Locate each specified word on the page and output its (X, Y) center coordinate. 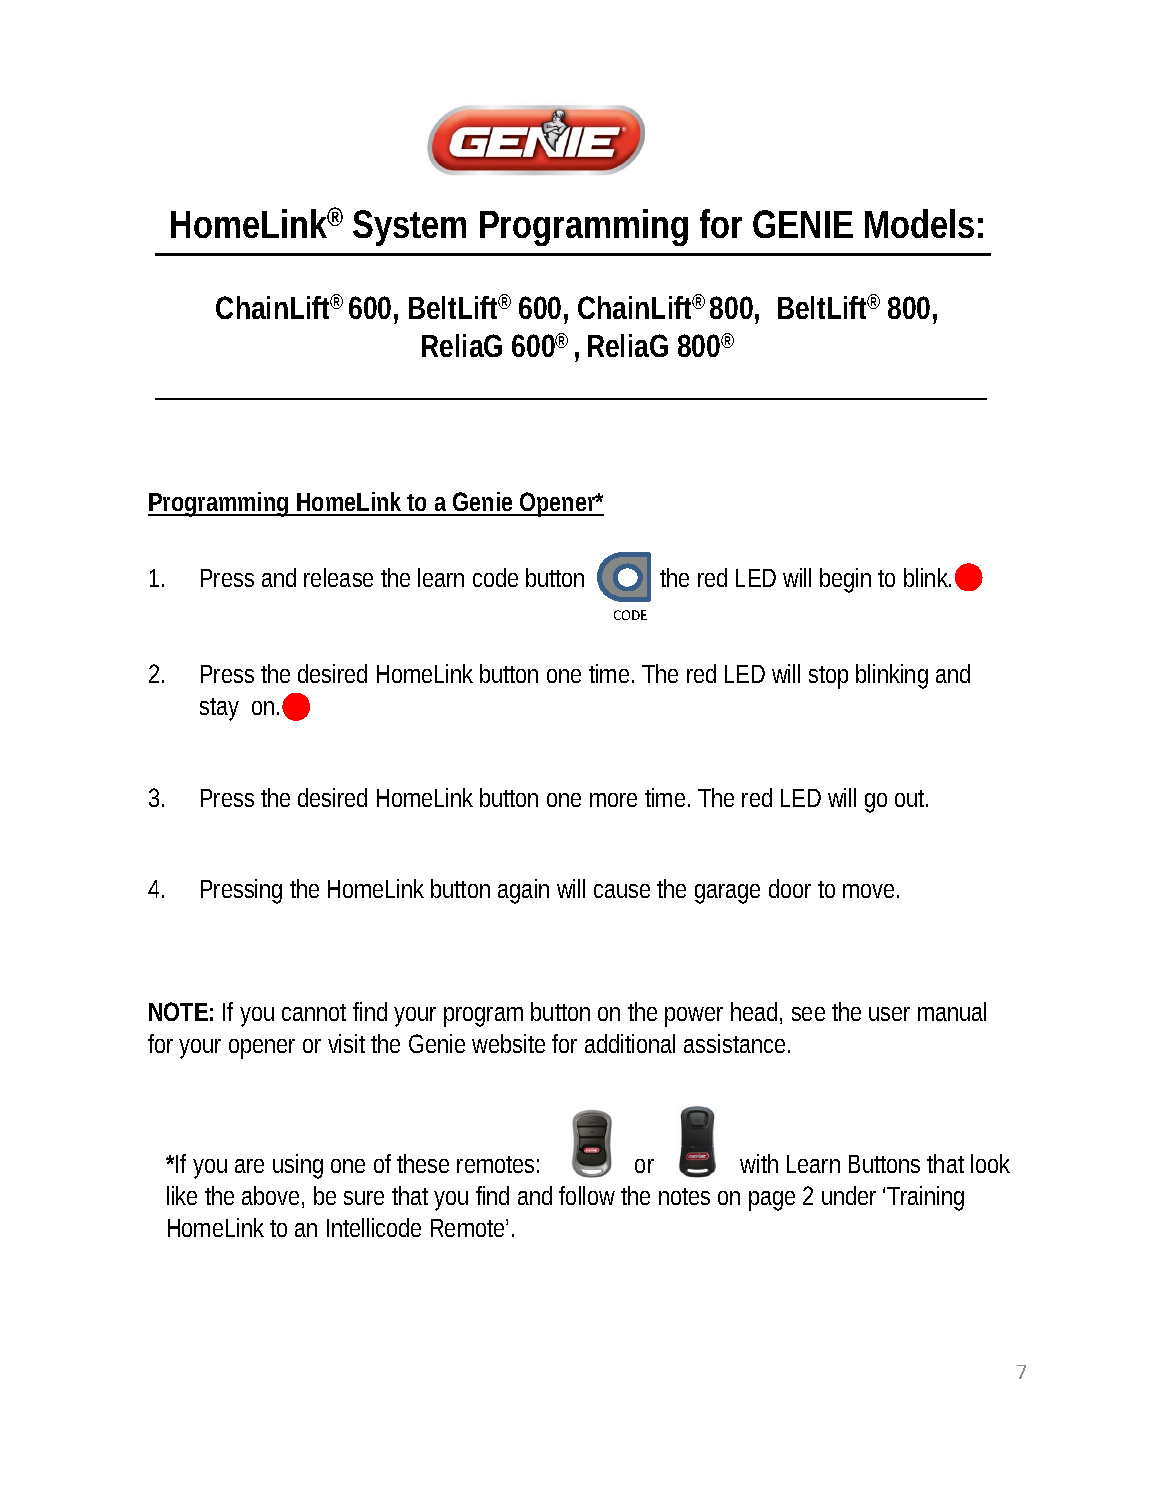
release (338, 577)
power (694, 1017)
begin (845, 580)
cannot (314, 1012)
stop (828, 677)
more (613, 800)
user (889, 1014)
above (270, 1195)
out (911, 798)
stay (219, 709)
